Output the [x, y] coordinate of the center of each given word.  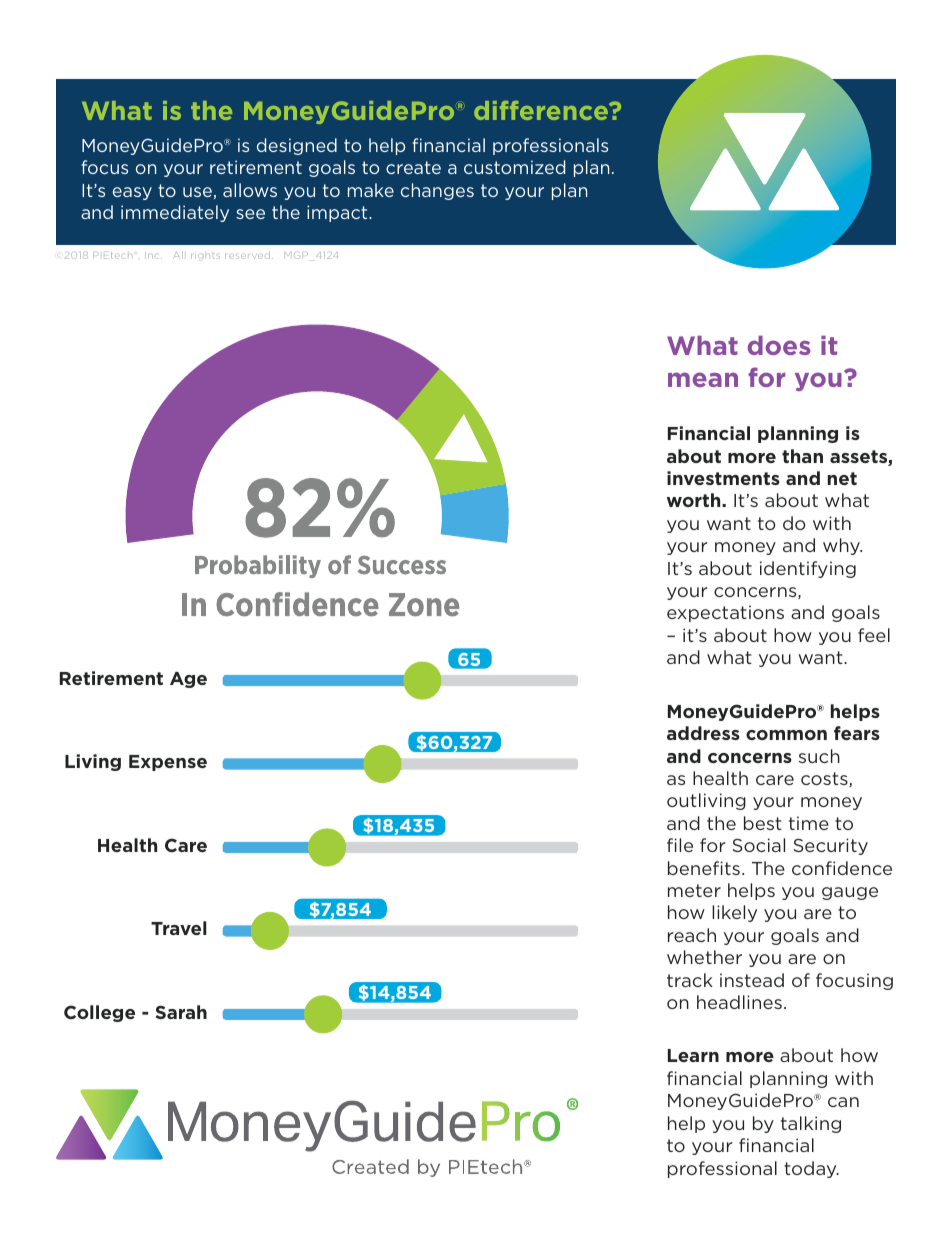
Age [188, 680]
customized [514, 167]
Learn [693, 1055]
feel [874, 635]
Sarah [181, 1012]
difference [542, 110]
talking [811, 1124]
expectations [725, 613]
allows [250, 190]
